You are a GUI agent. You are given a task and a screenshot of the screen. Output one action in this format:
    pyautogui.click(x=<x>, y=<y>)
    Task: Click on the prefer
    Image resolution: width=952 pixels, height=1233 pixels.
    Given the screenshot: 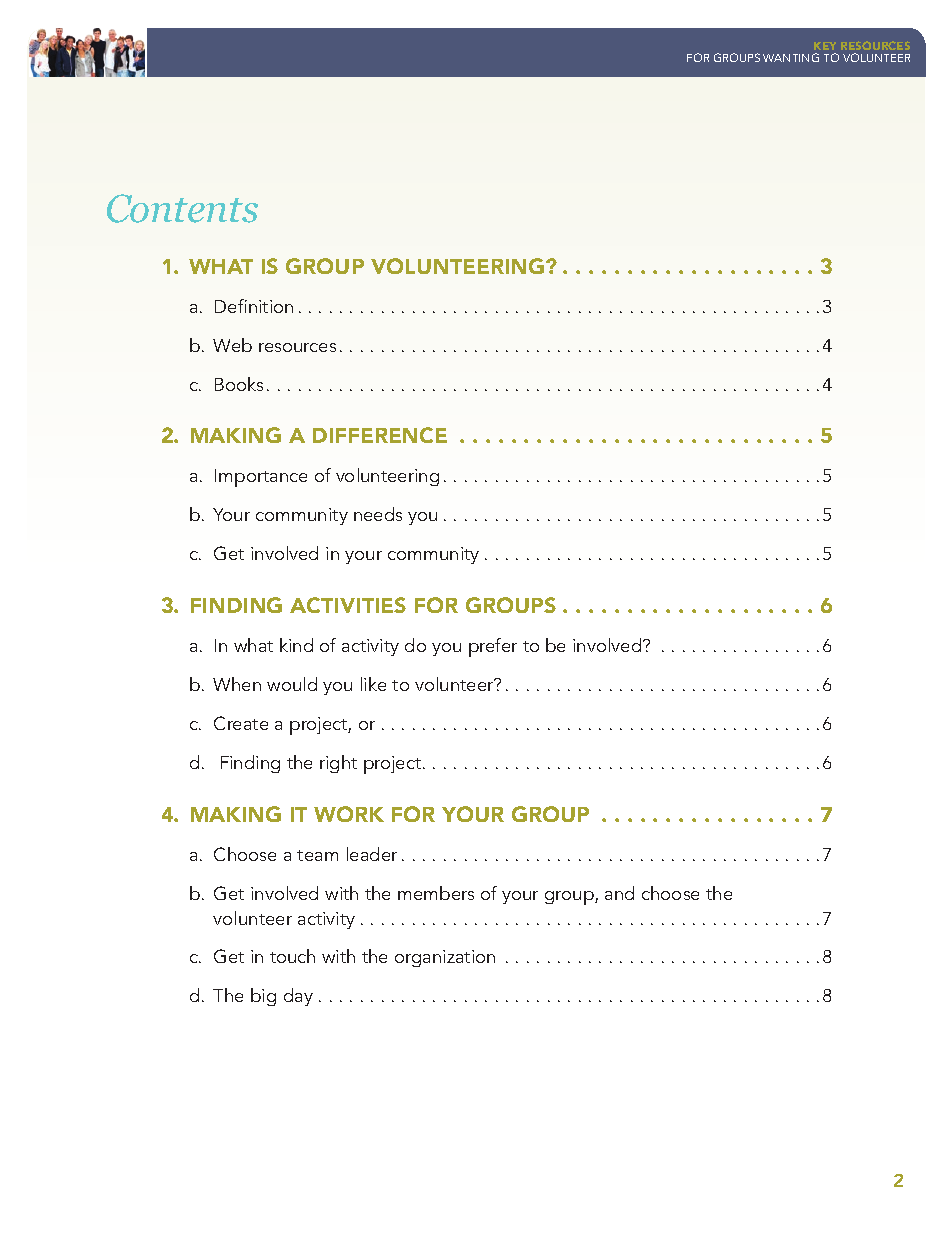 What is the action you would take?
    pyautogui.click(x=493, y=647)
